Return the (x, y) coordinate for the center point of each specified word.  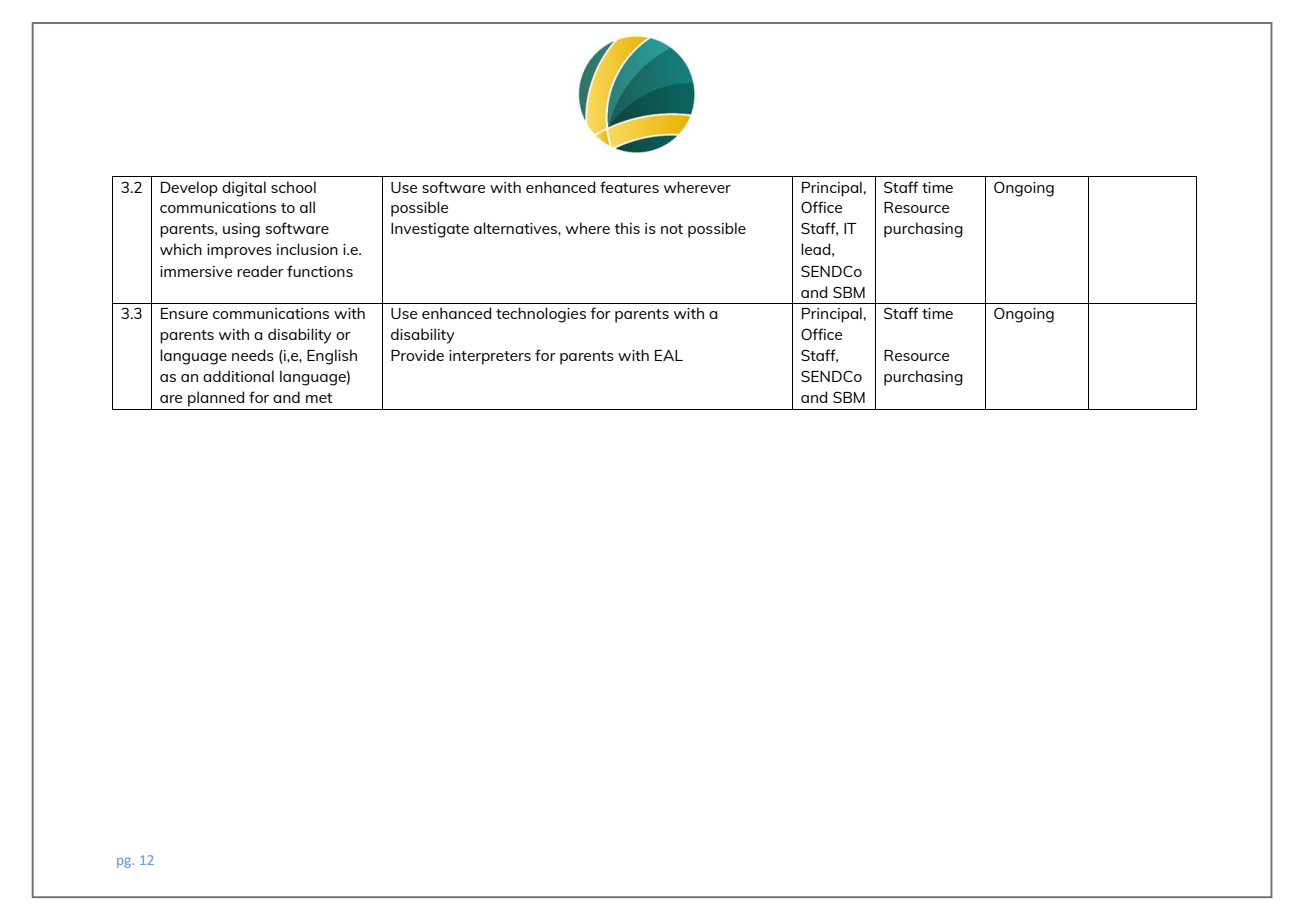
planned (216, 399)
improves (239, 251)
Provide (417, 355)
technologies (541, 315)
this (627, 228)
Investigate (430, 230)
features (629, 187)
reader (260, 271)
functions (320, 271)
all (307, 207)
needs (253, 355)
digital (244, 189)
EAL (669, 355)
